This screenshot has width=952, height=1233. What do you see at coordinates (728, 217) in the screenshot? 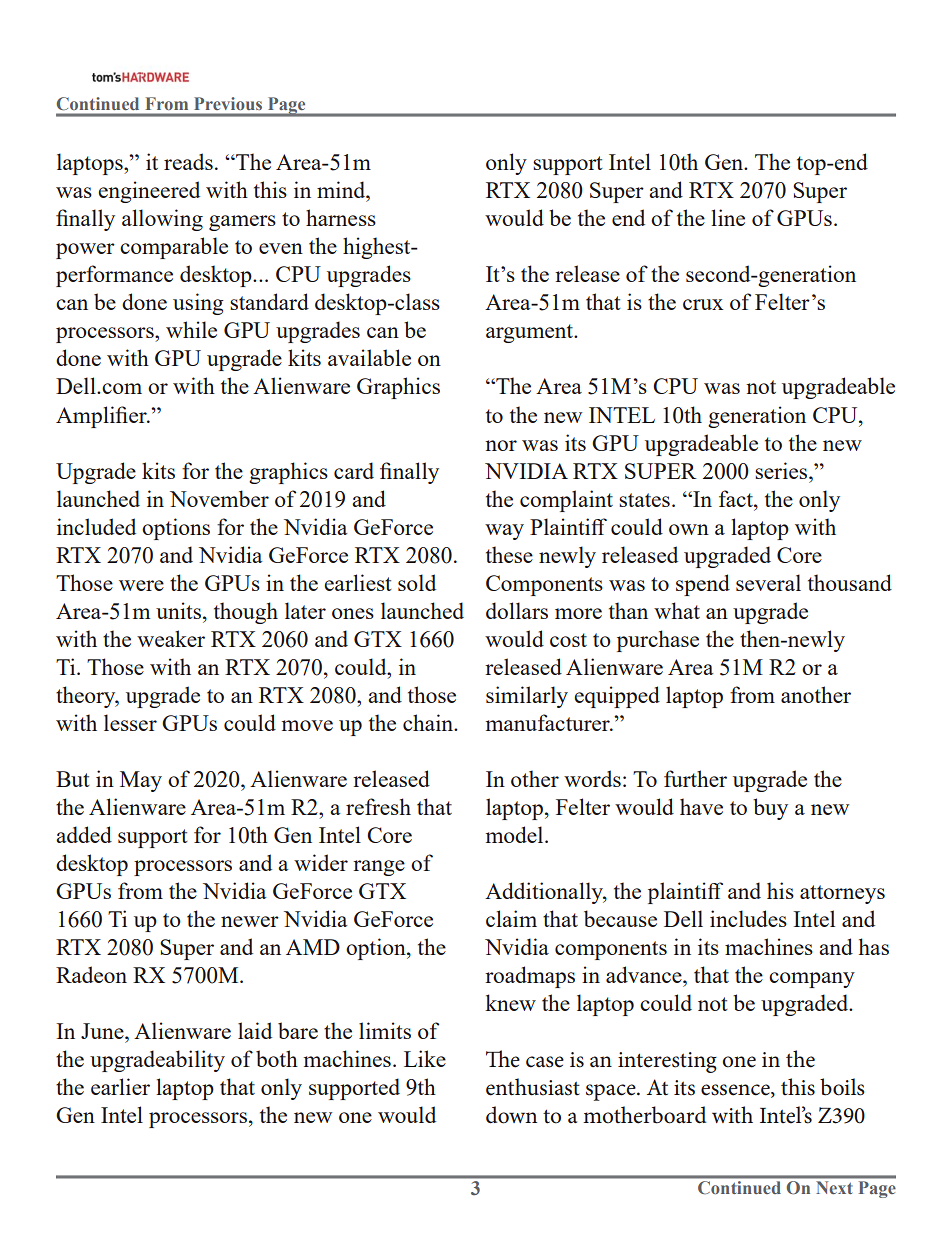
I see `line` at bounding box center [728, 217].
